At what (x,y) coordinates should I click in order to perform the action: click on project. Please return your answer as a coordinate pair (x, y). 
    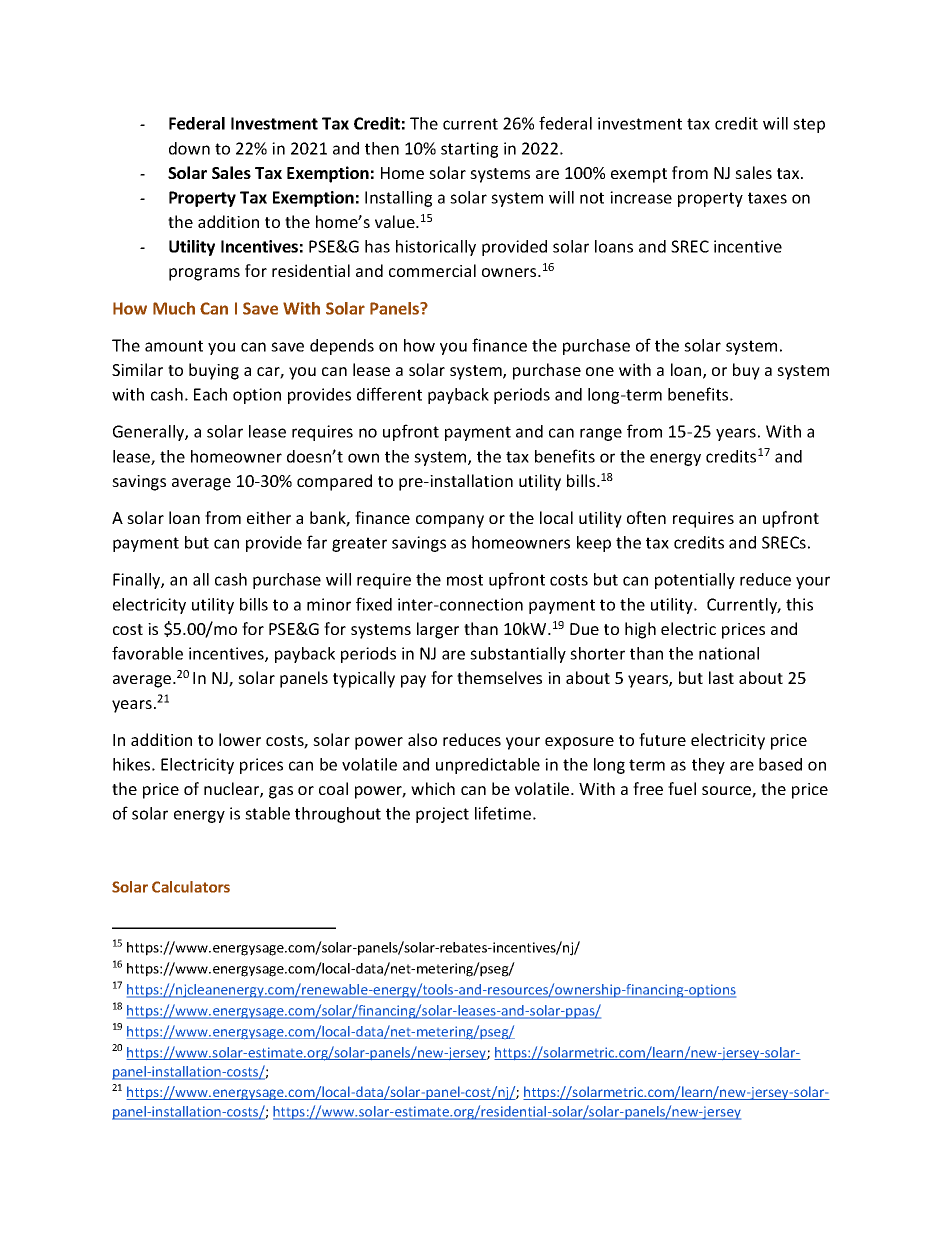
    Looking at the image, I should click on (442, 815).
